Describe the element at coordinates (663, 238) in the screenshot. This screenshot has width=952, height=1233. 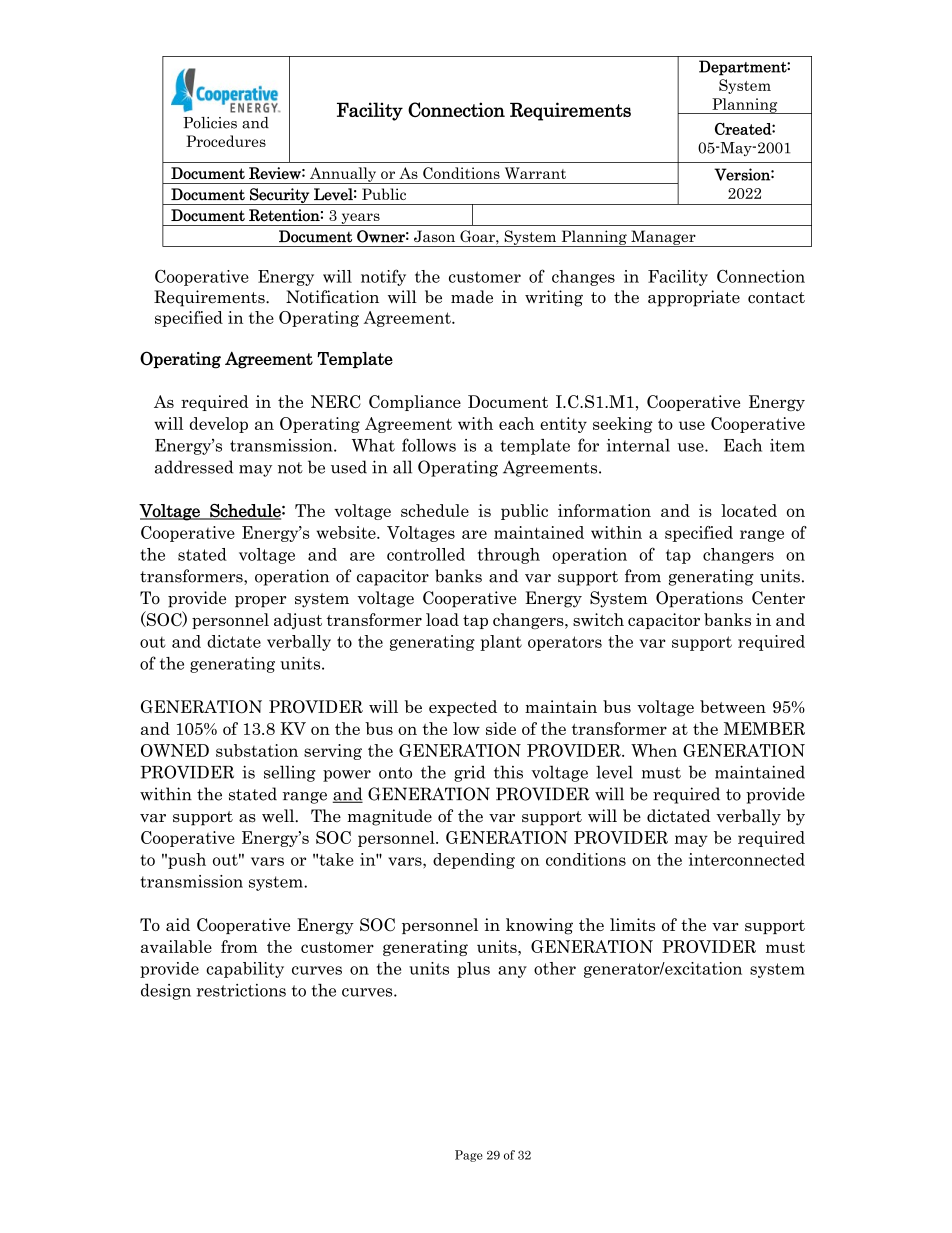
I see `Manager` at that location.
